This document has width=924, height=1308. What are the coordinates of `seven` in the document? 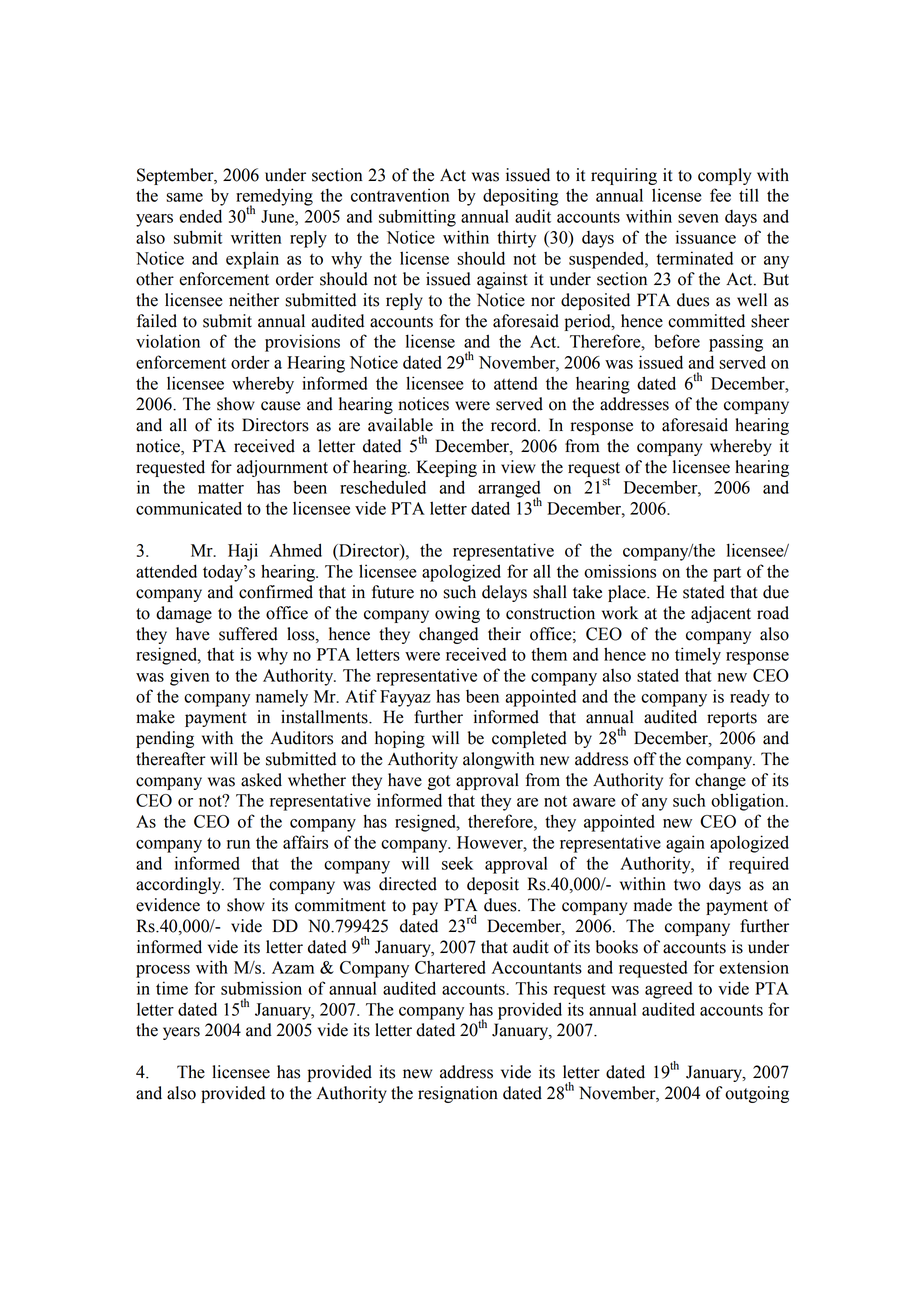 It's located at (698, 218).
